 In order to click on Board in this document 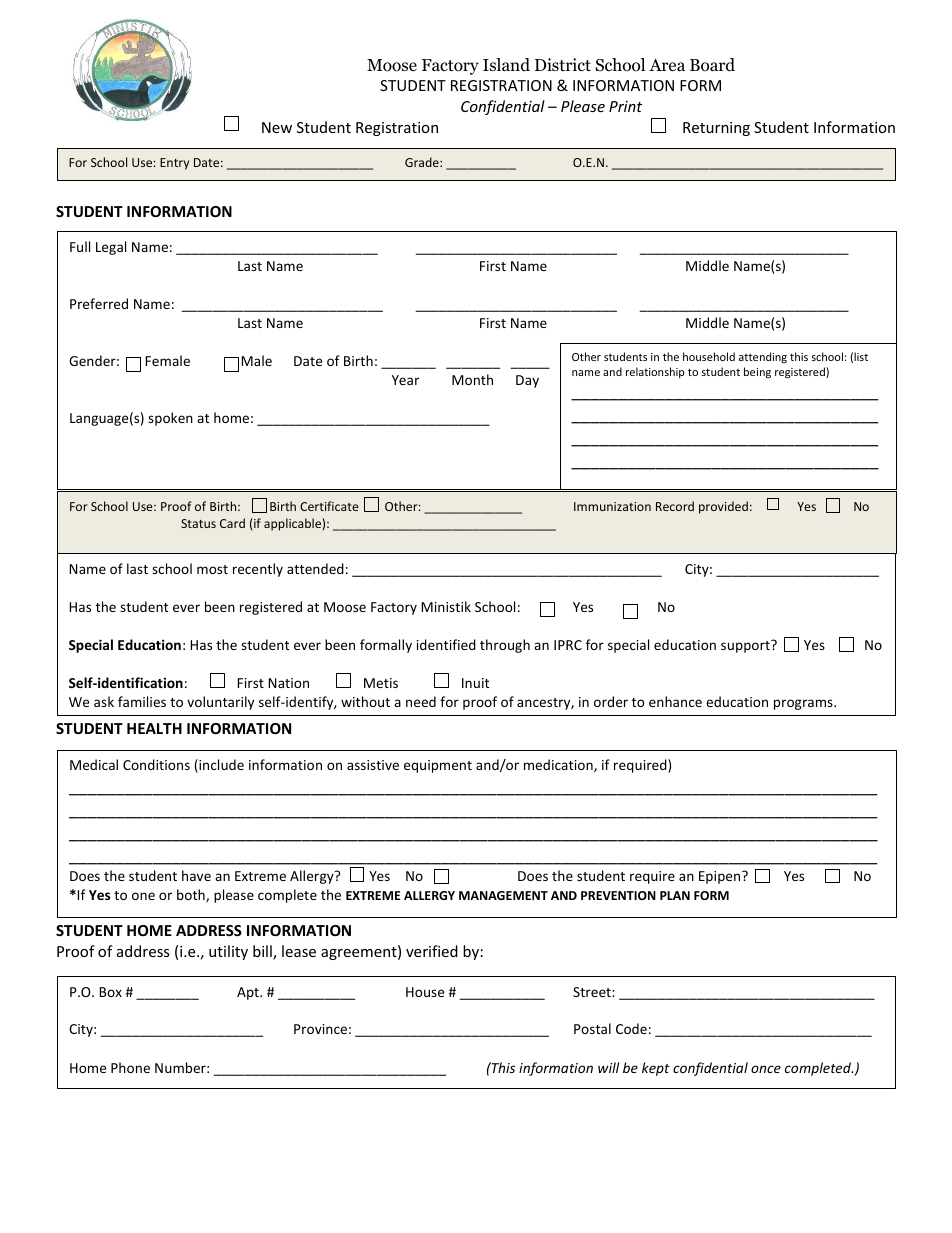, I will do `click(712, 65)`.
